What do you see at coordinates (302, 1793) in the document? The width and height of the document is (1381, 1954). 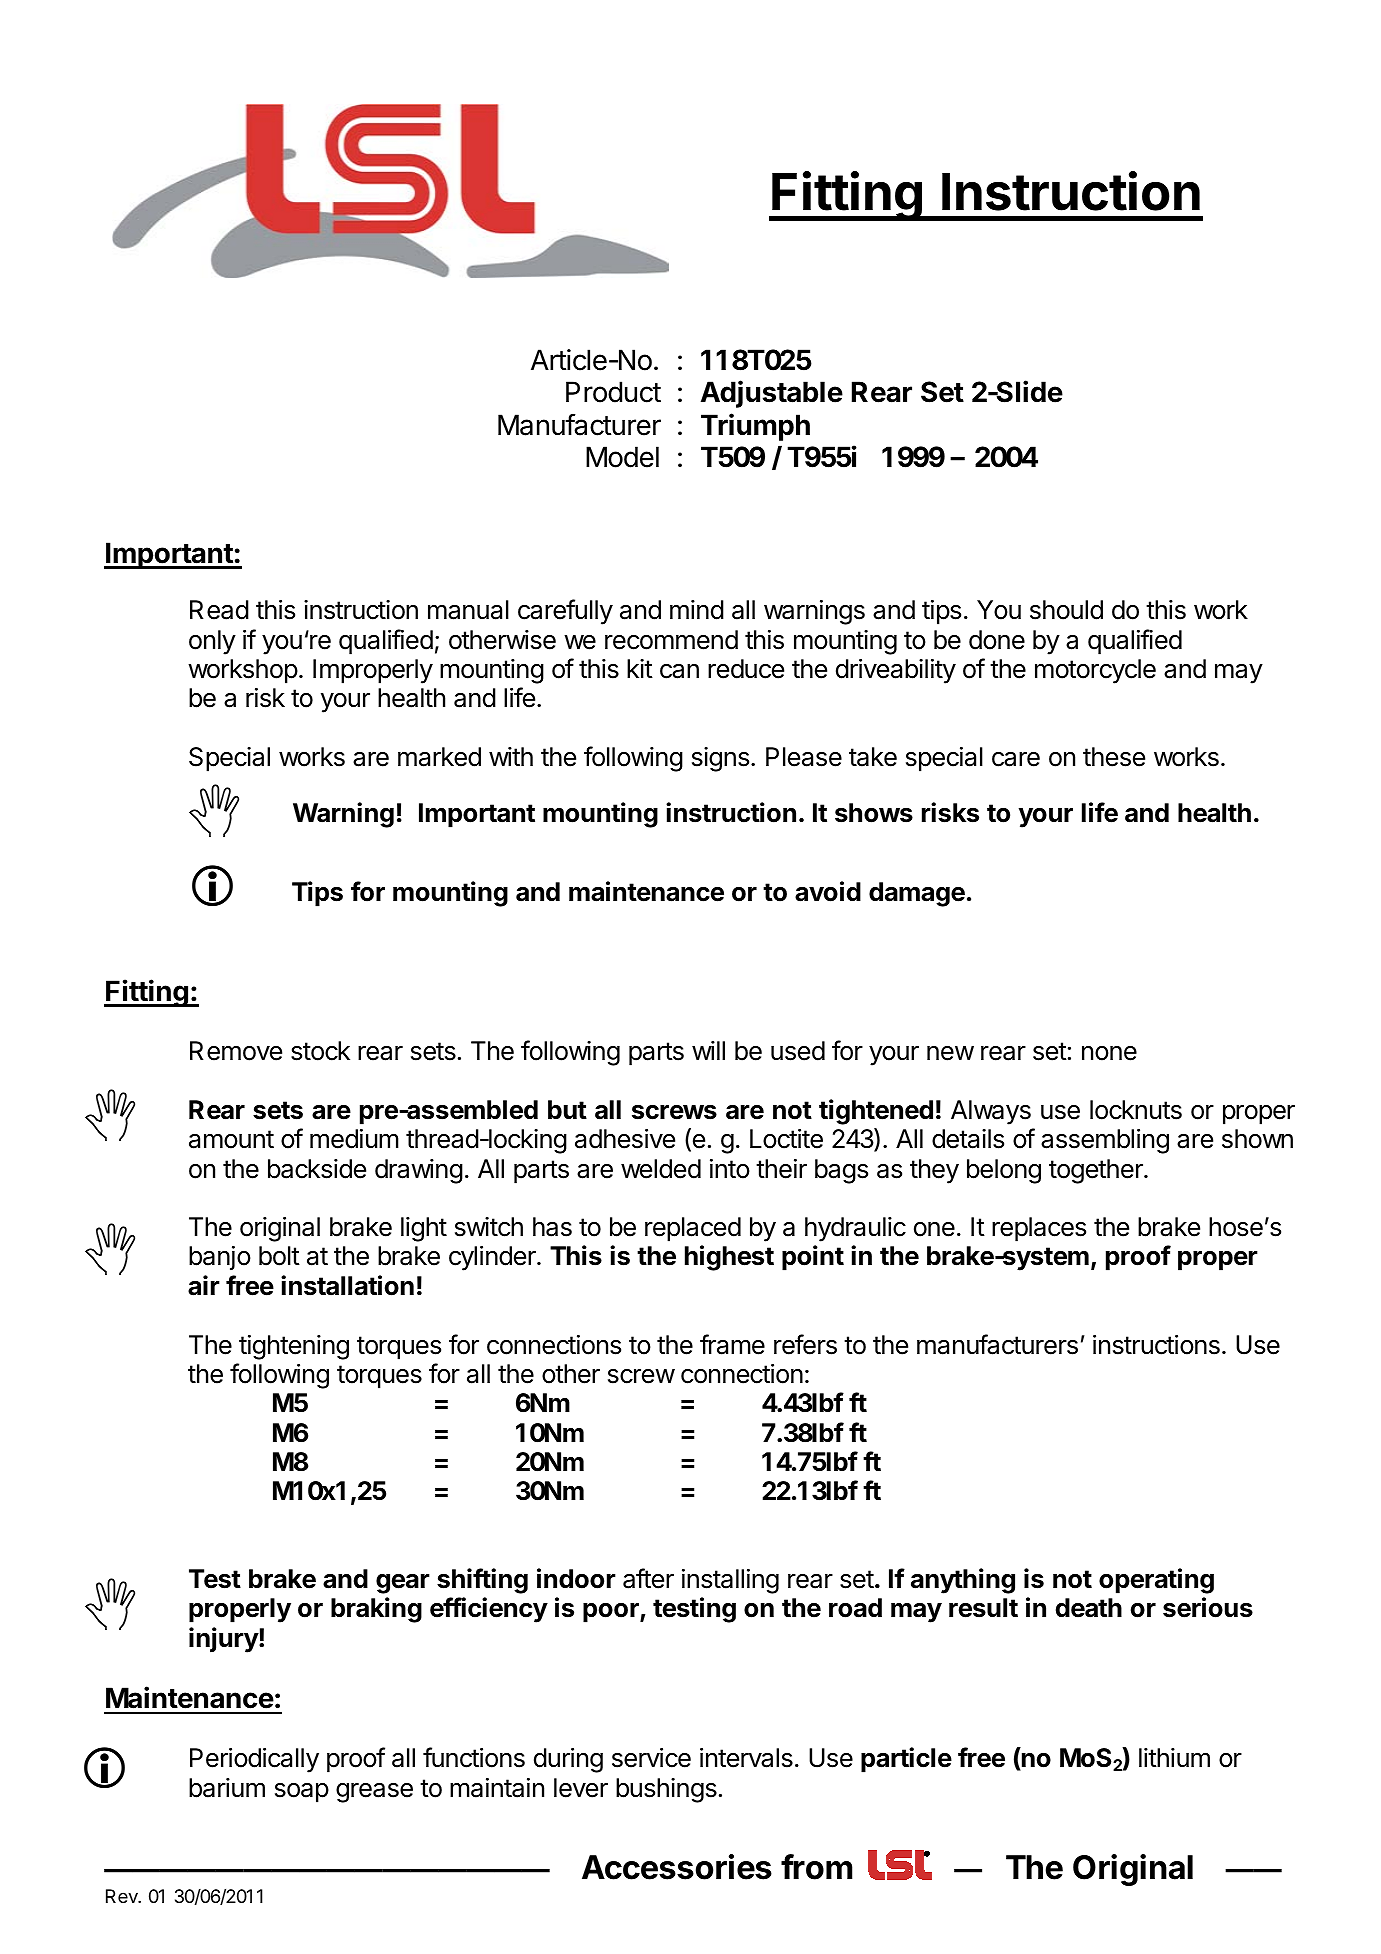 I see `soap` at bounding box center [302, 1793].
